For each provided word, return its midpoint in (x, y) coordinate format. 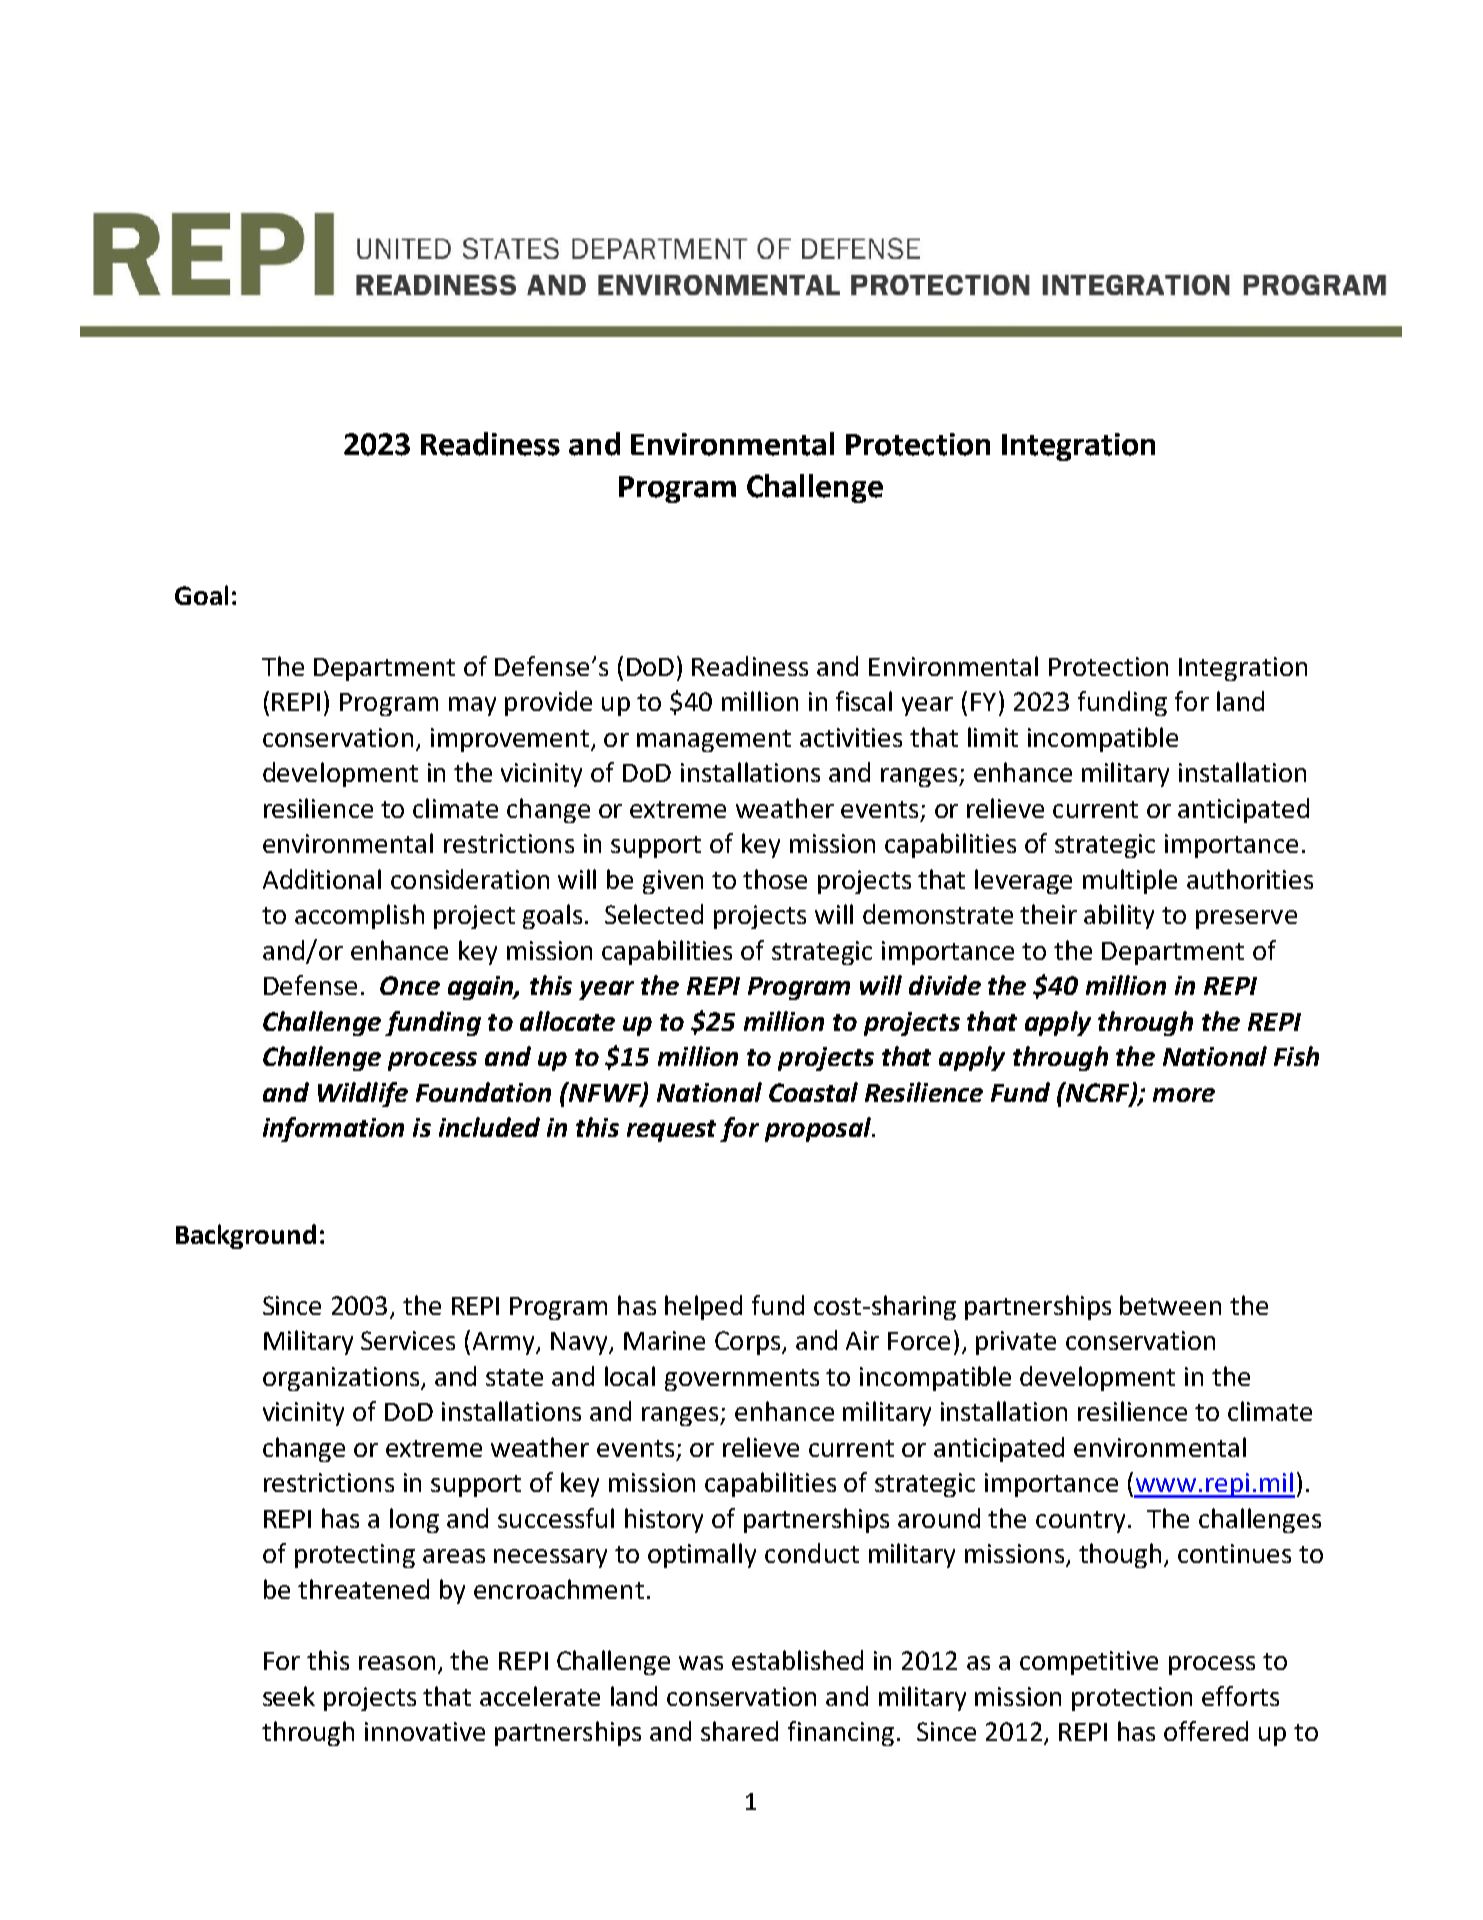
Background (246, 1236)
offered (1206, 1731)
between (1170, 1305)
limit (993, 737)
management (714, 741)
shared (739, 1731)
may (472, 706)
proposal (819, 1129)
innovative (425, 1731)
